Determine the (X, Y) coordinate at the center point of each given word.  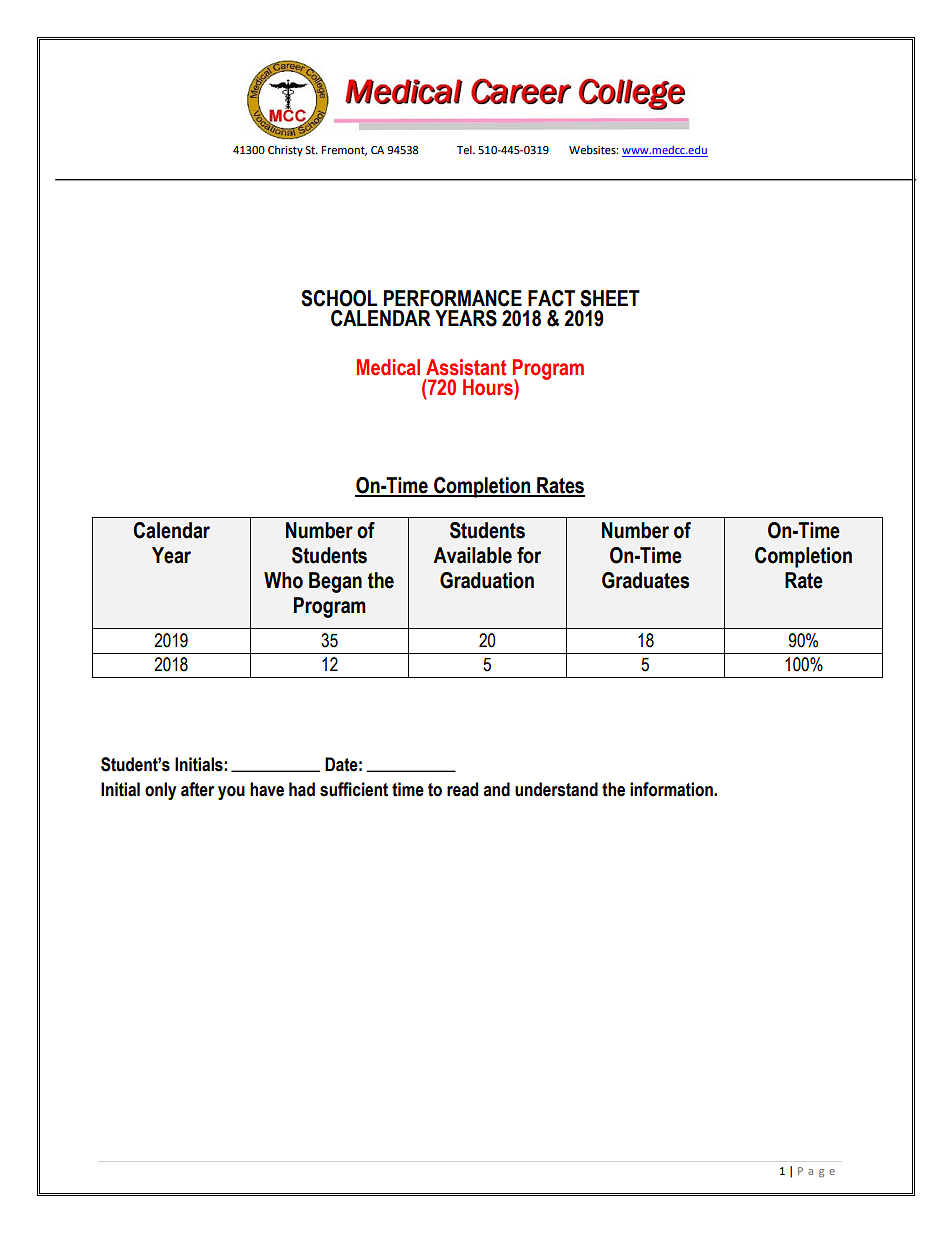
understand (556, 789)
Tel (465, 150)
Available (472, 555)
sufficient (354, 789)
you (231, 793)
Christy (285, 151)
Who (283, 580)
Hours (489, 387)
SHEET (610, 298)
